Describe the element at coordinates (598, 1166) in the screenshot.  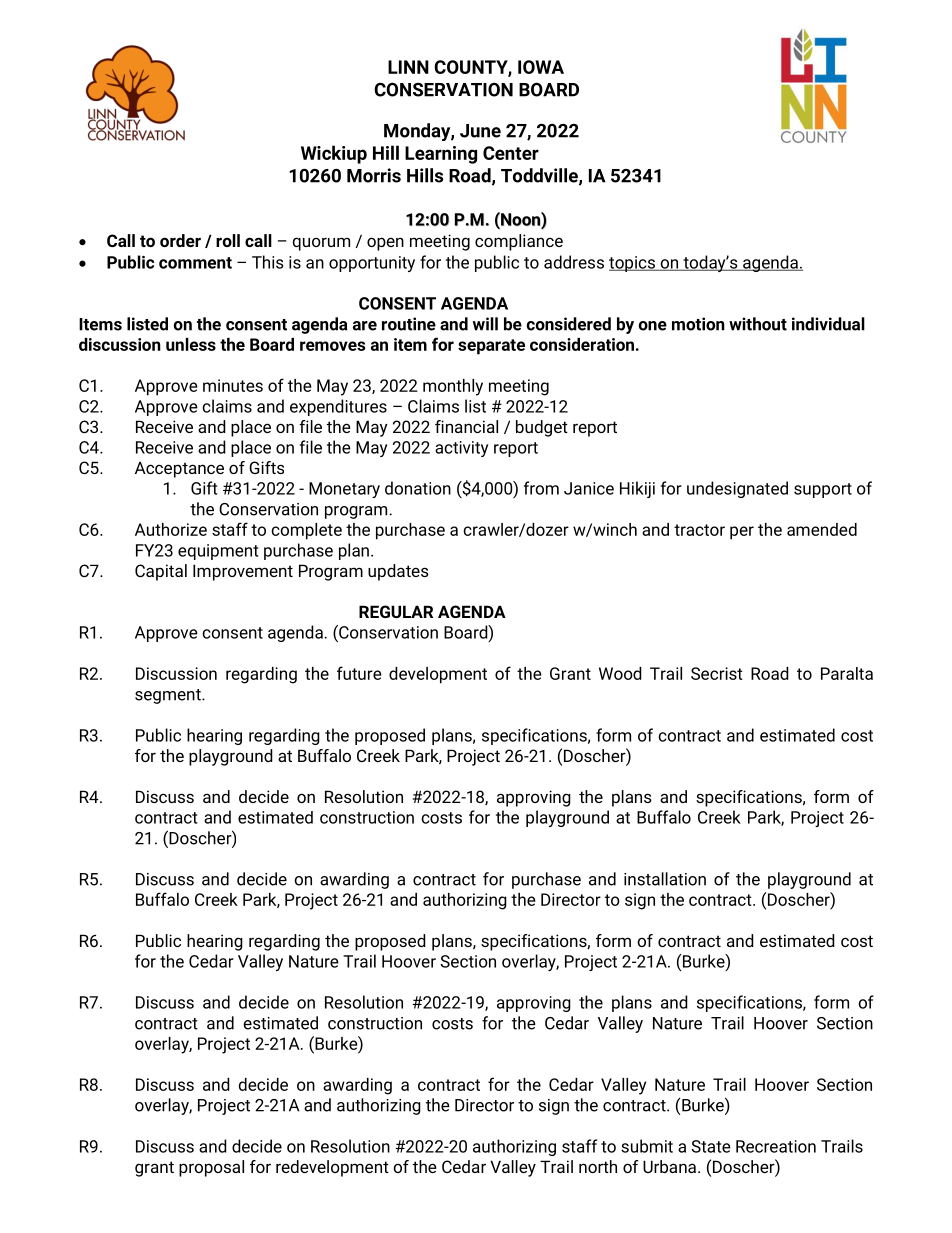
I see `north` at that location.
